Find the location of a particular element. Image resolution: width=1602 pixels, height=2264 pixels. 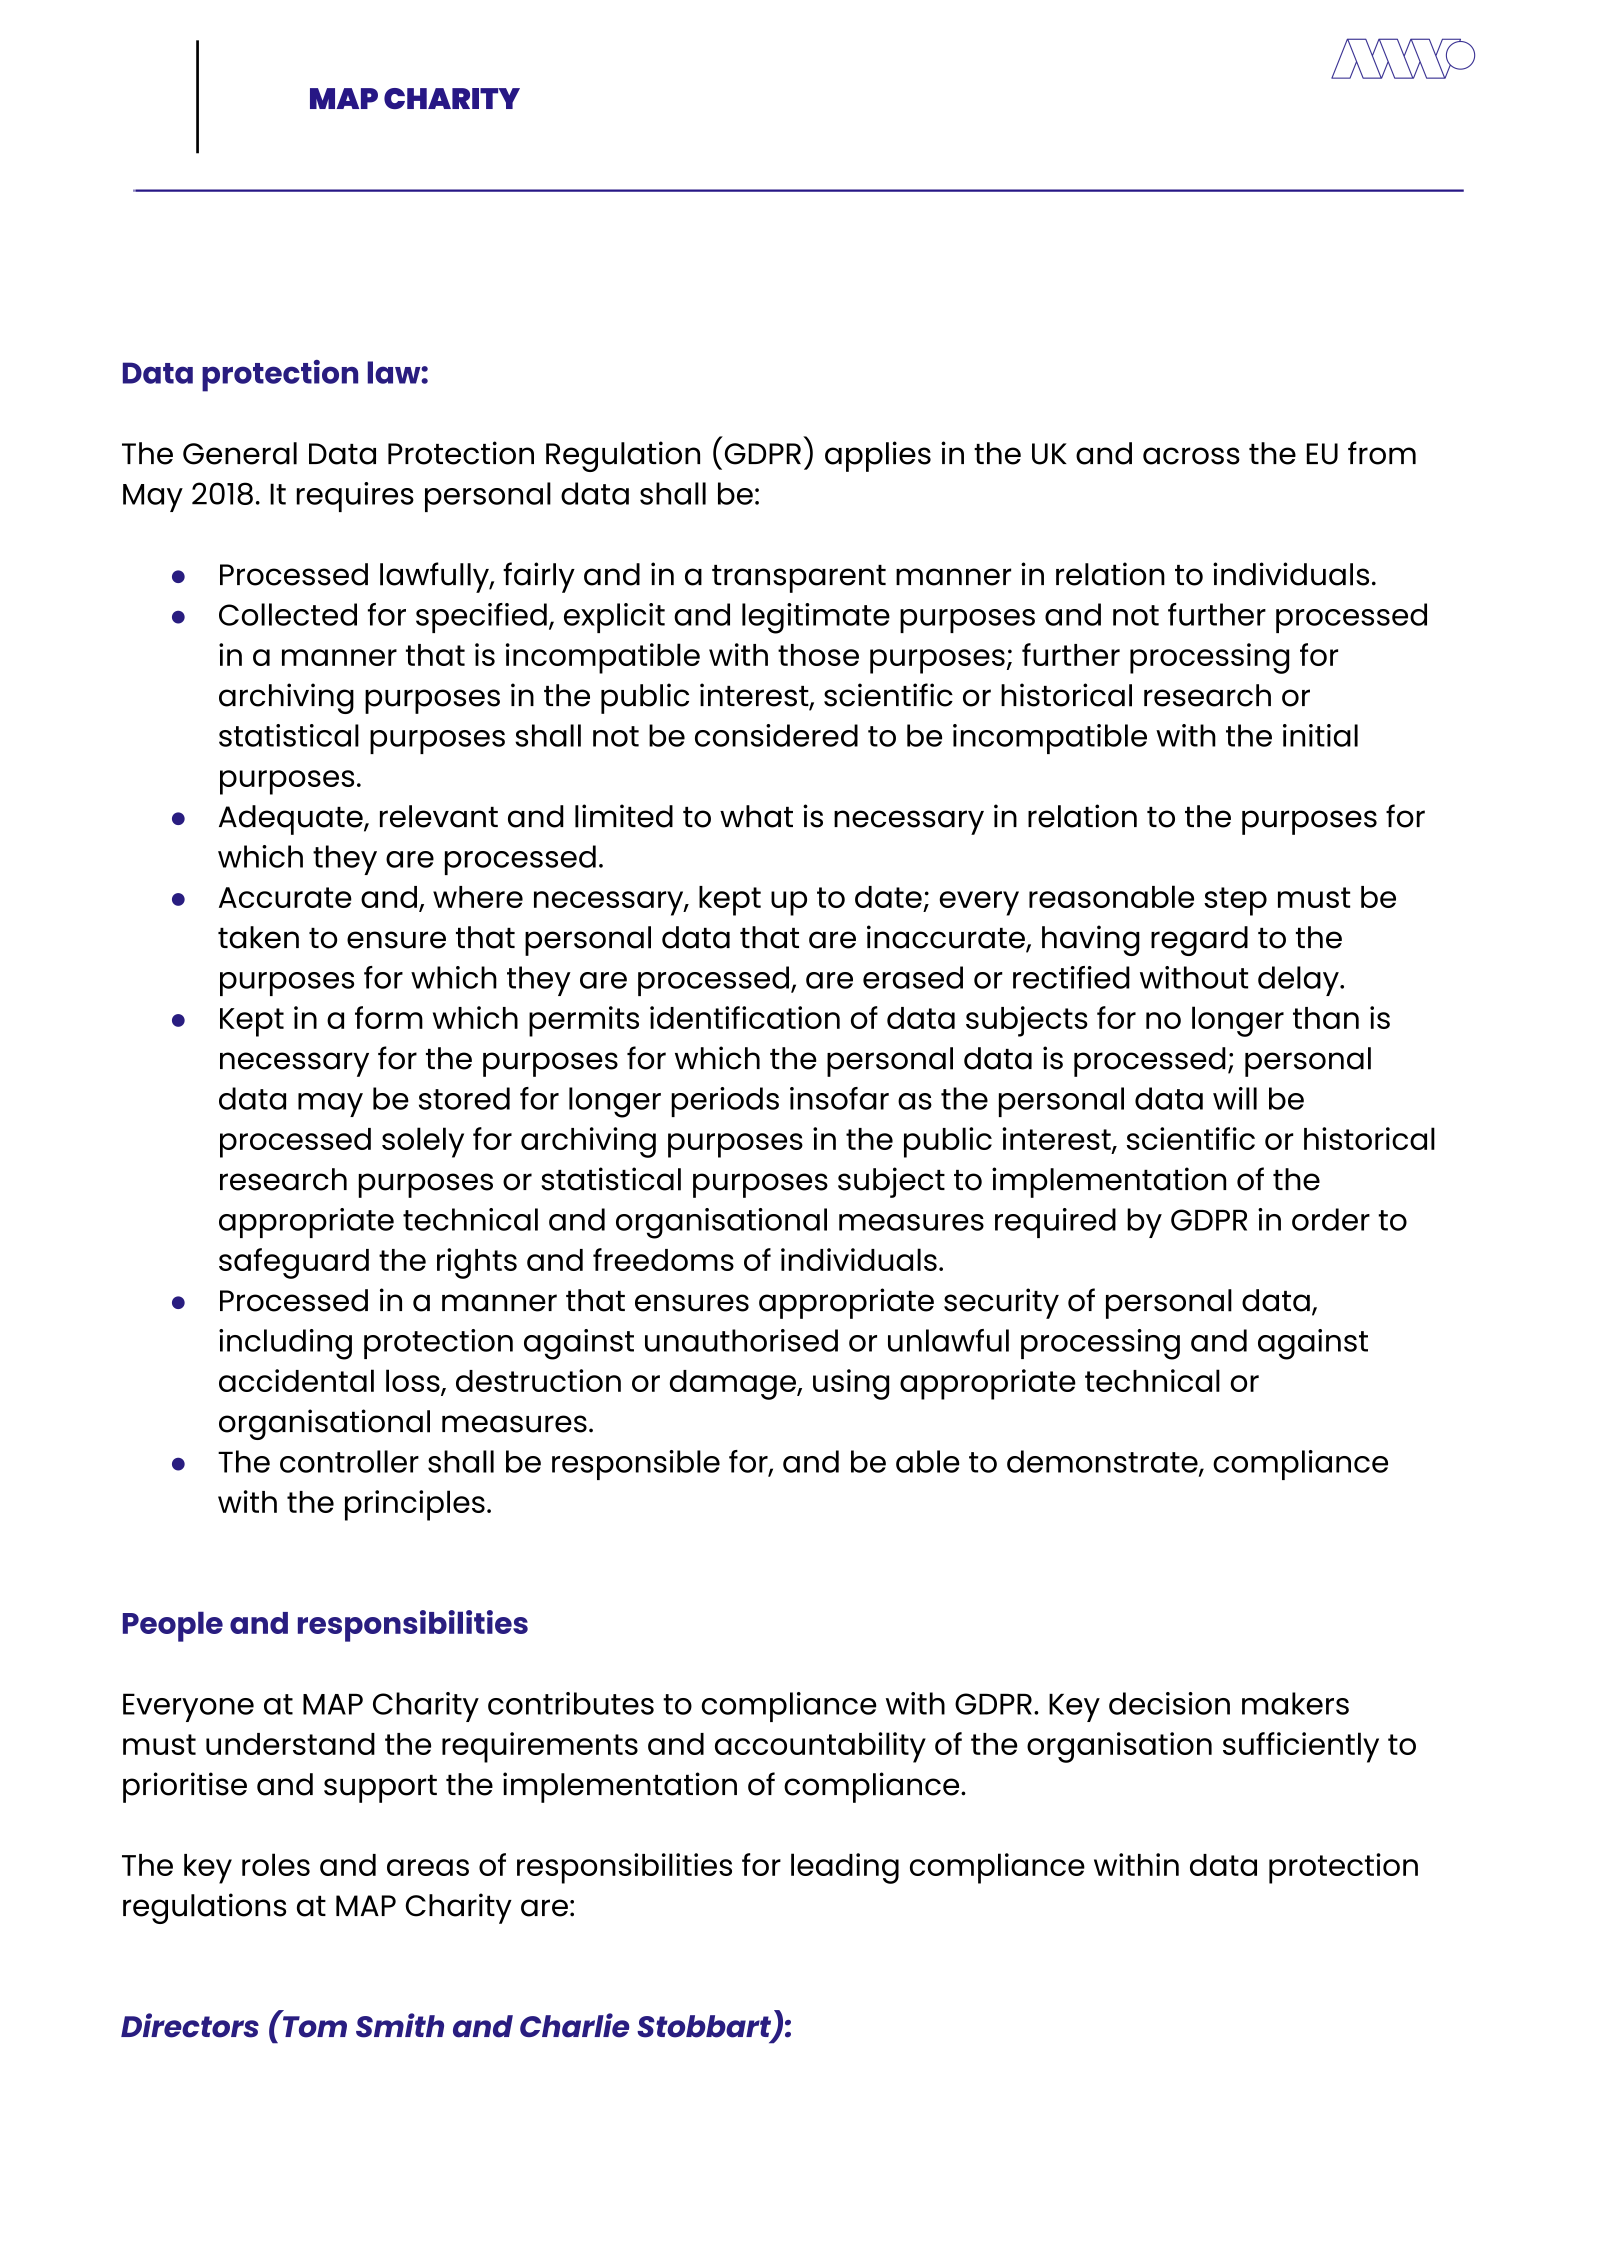

form is located at coordinates (389, 1017).
